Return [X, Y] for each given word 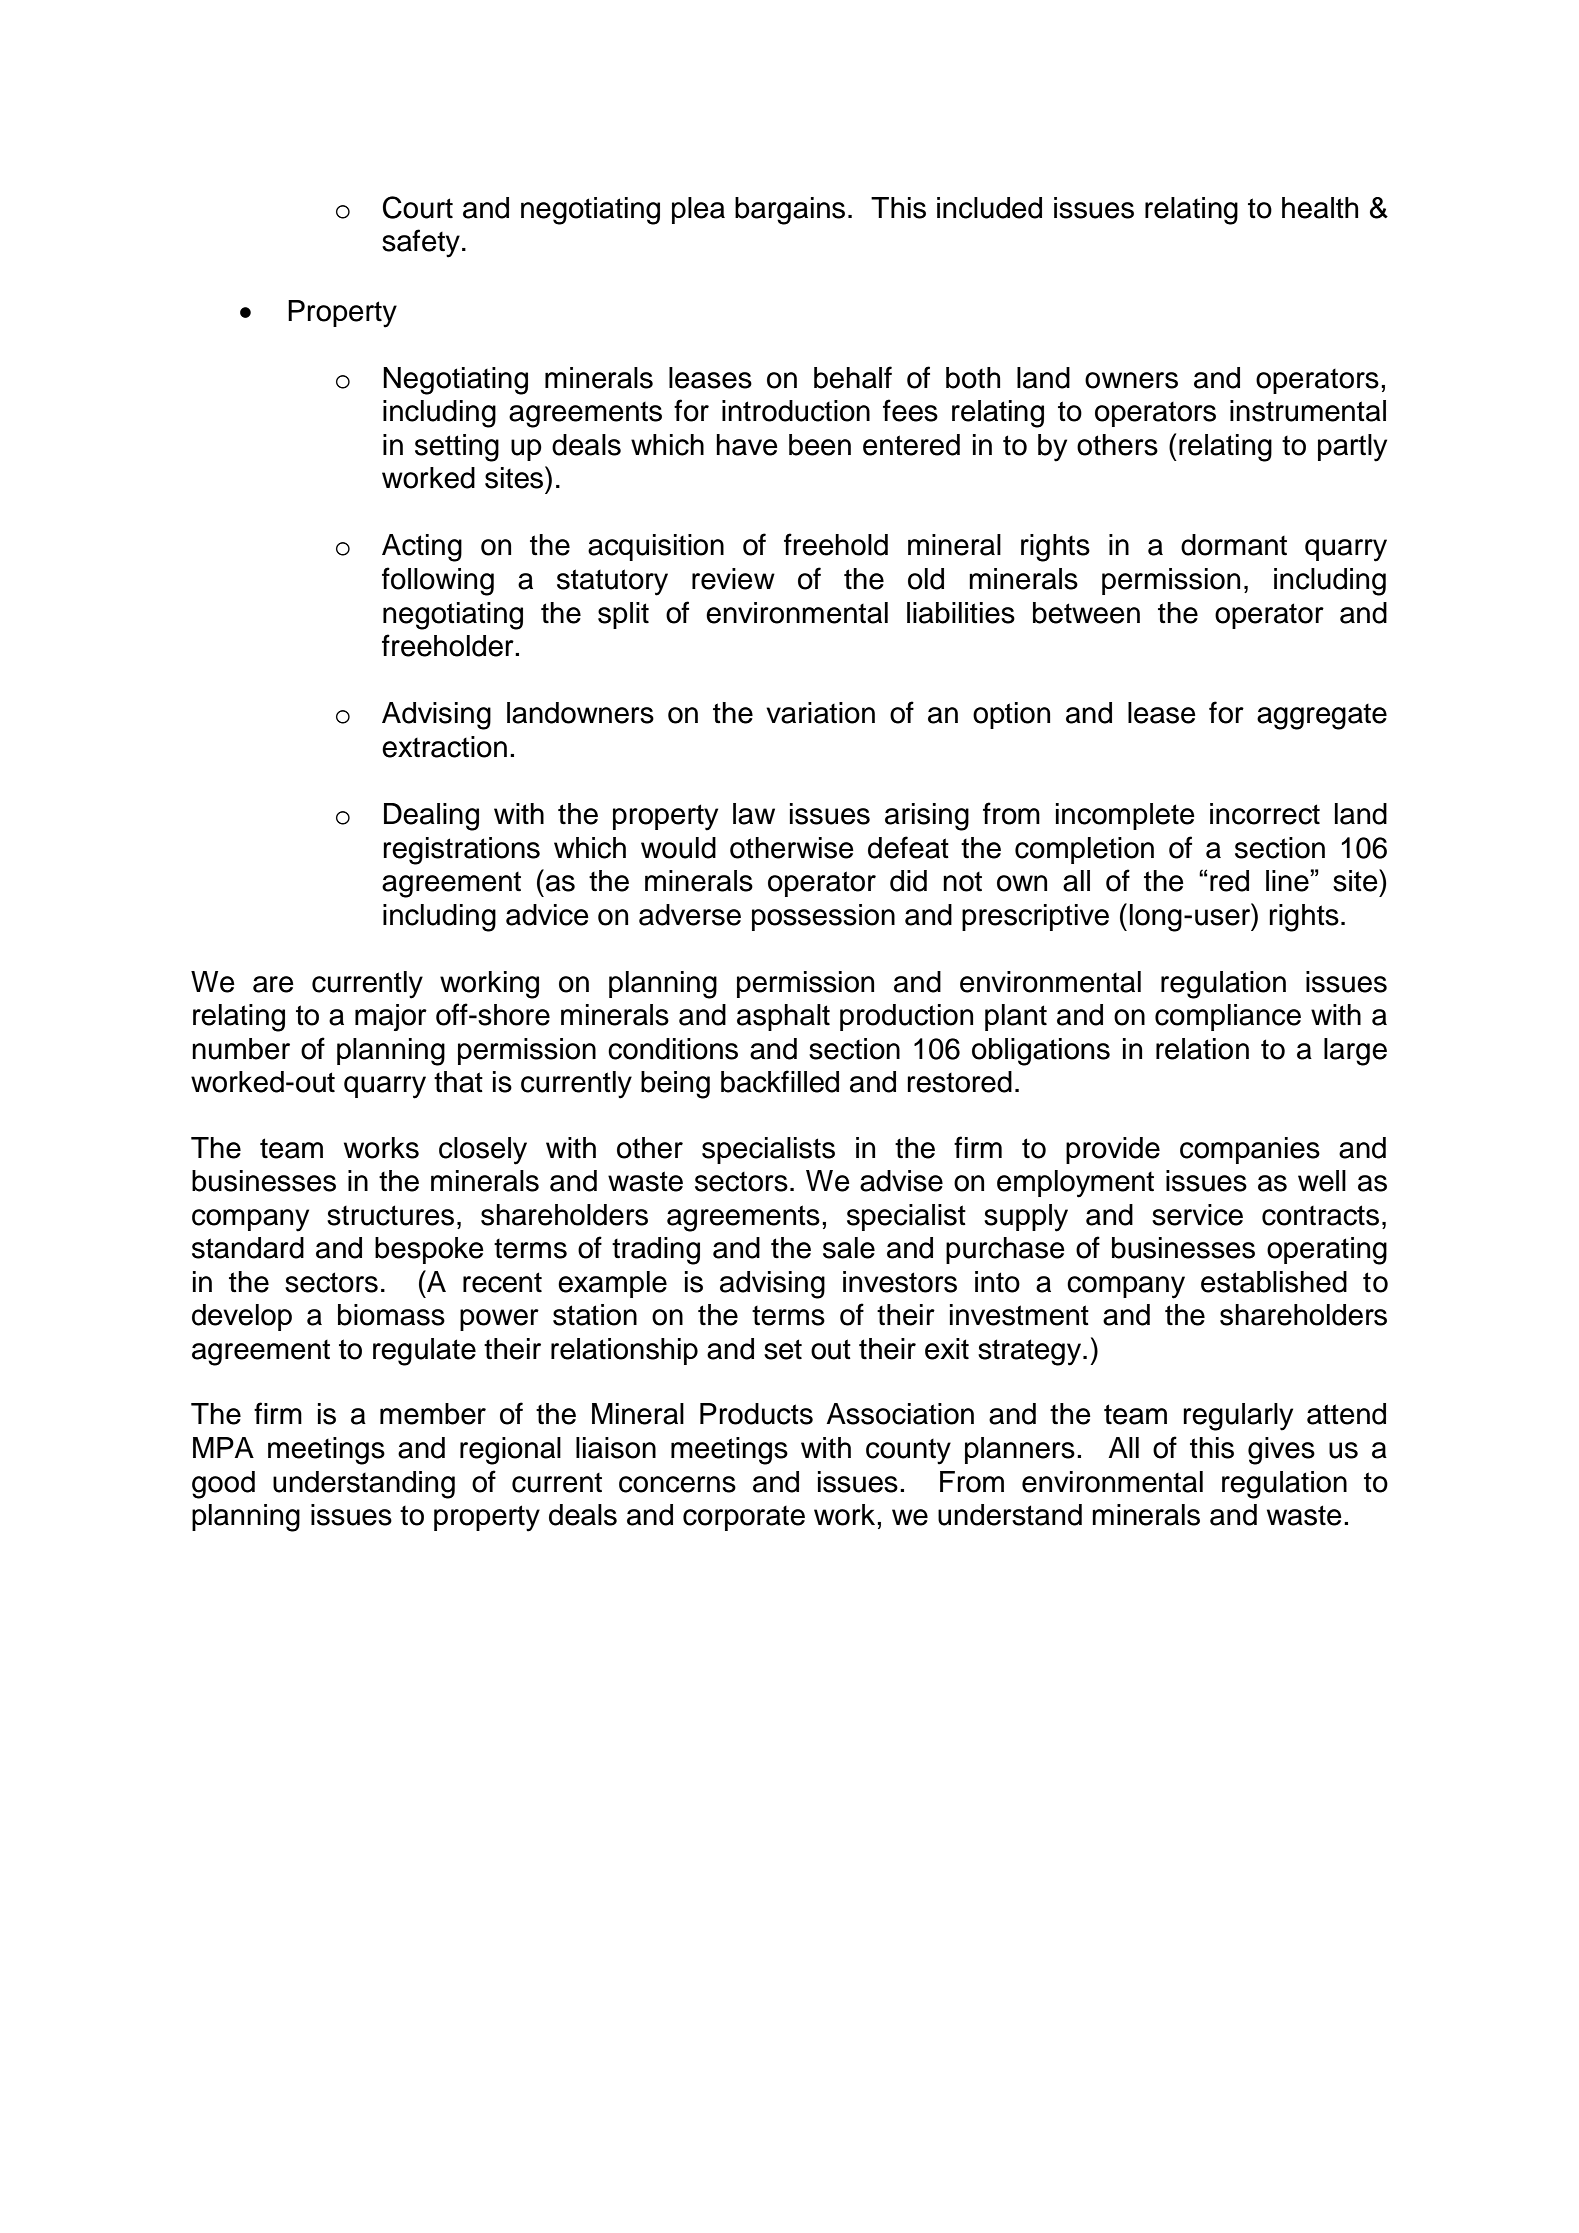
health [1320, 208]
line [1288, 881]
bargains [790, 211]
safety [421, 243]
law [754, 814]
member [433, 1414]
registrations [461, 851]
